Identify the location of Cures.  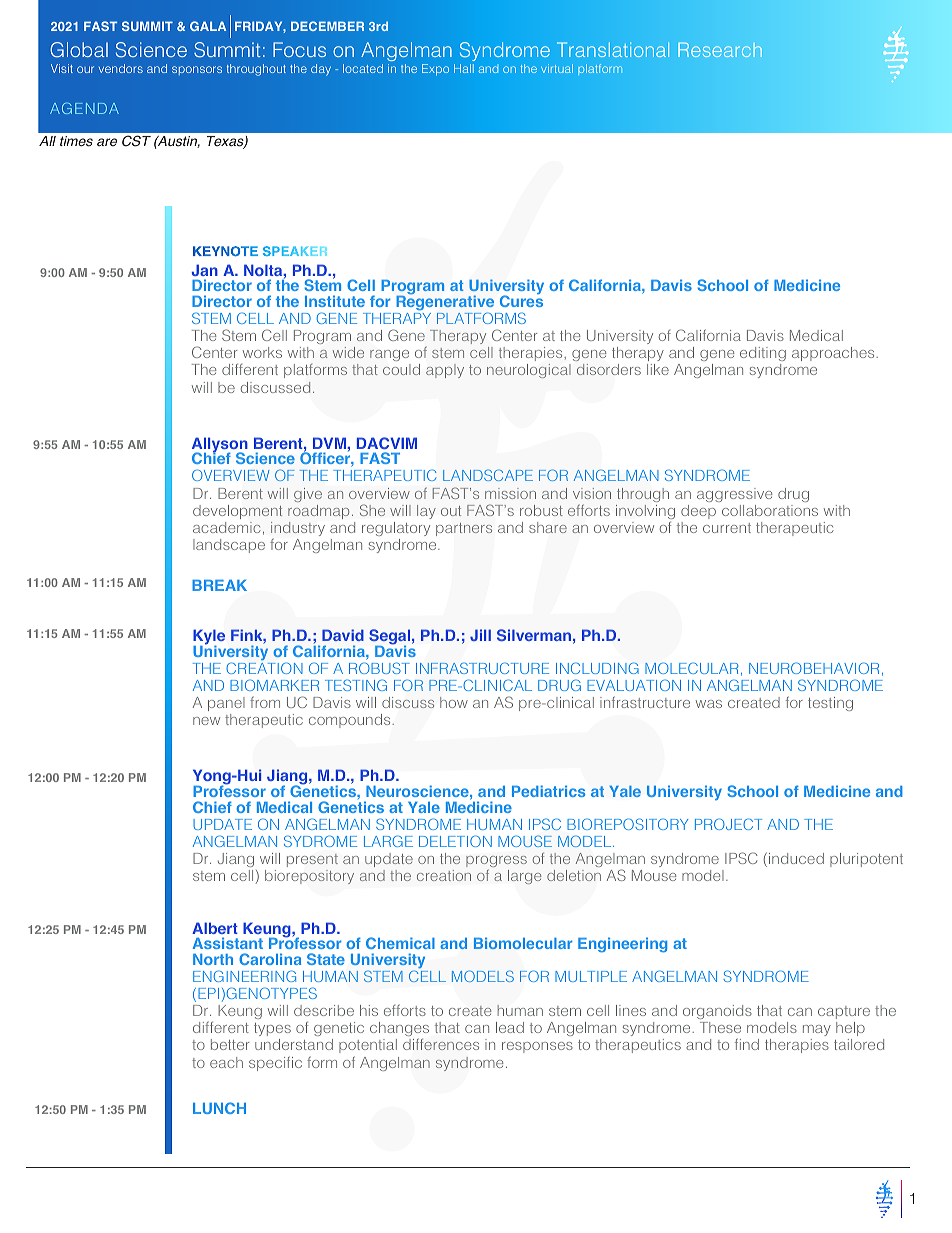
(521, 300).
